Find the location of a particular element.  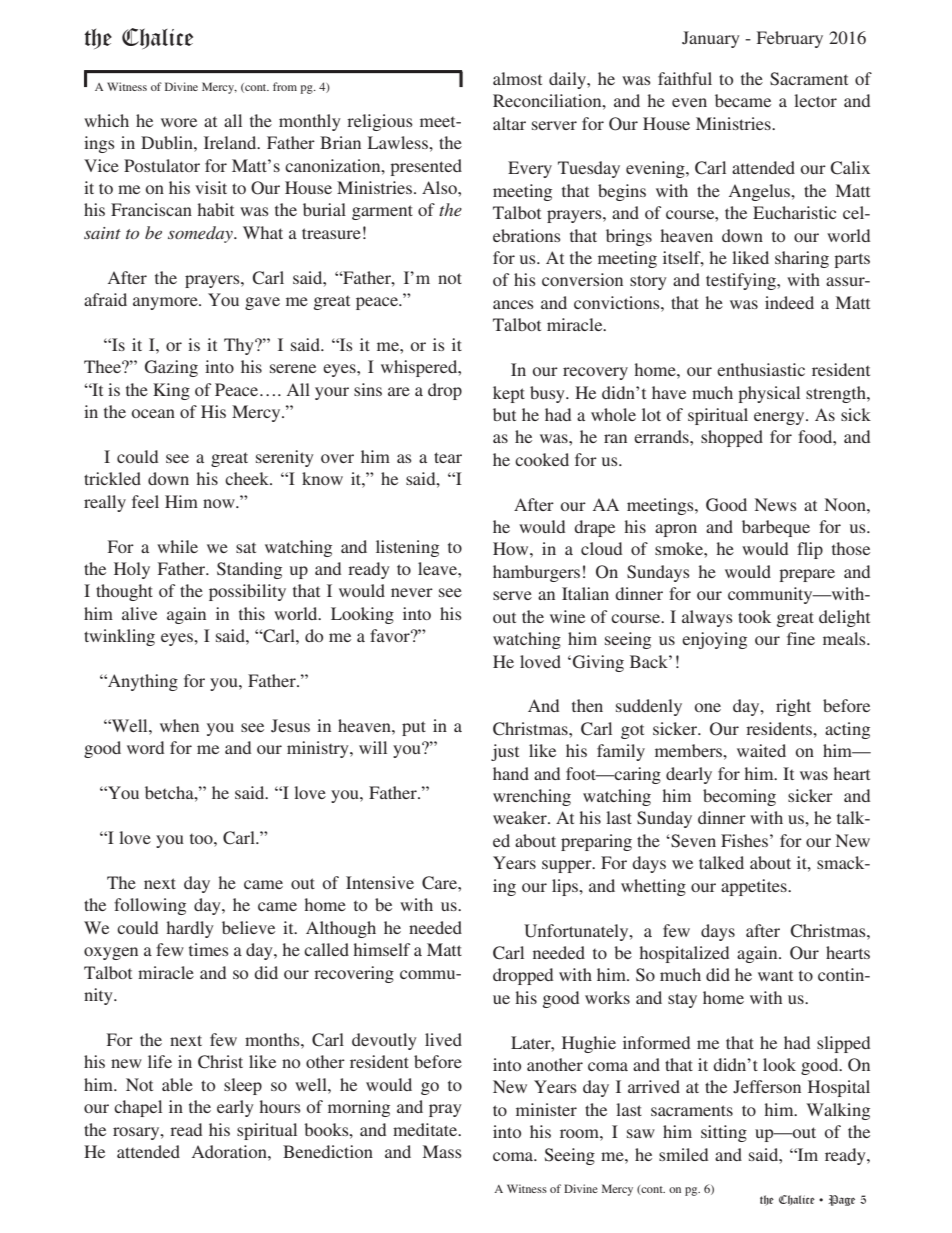

following is located at coordinates (150, 906).
